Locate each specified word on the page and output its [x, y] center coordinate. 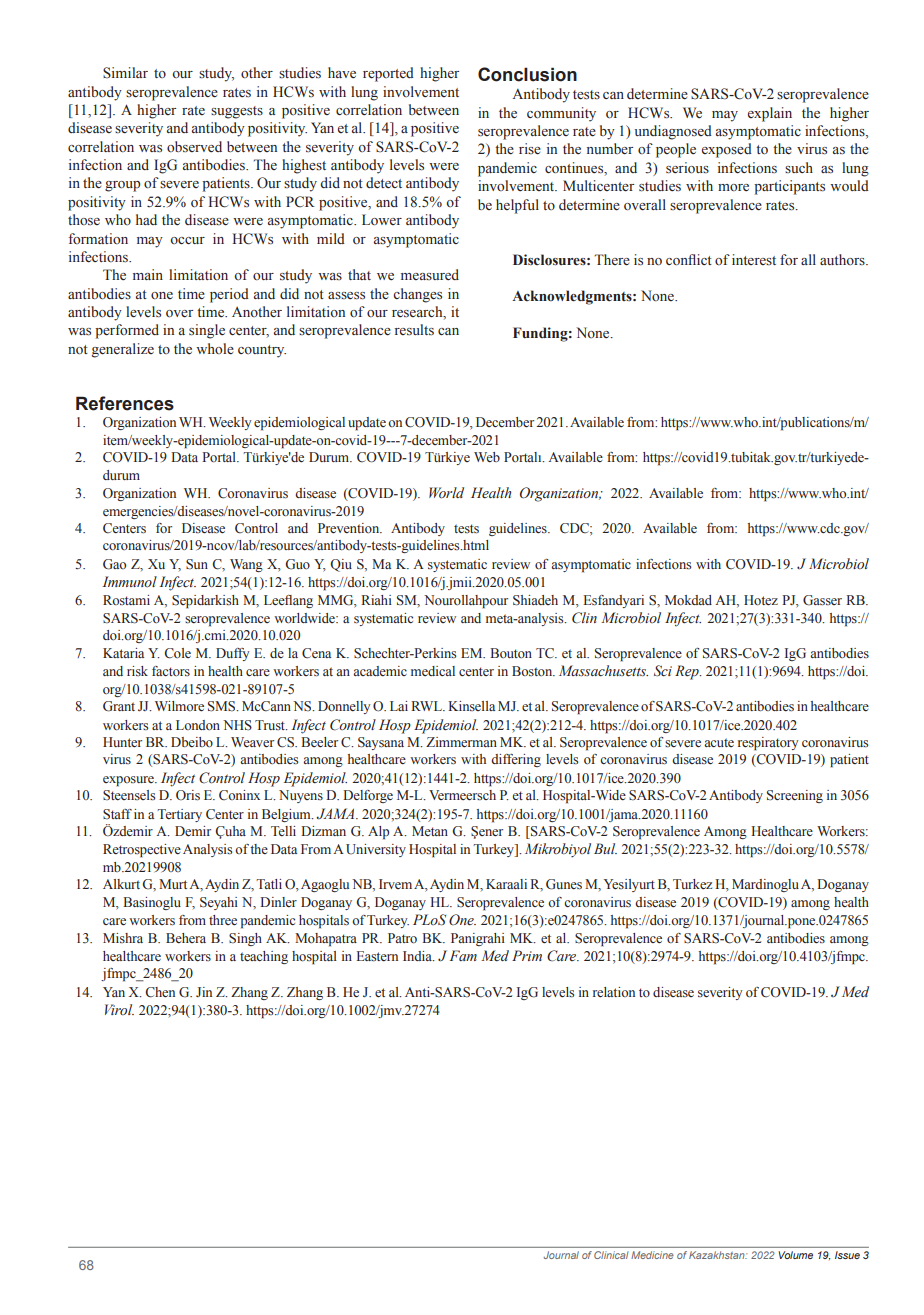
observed [194, 147]
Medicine [652, 1255]
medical [433, 671]
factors [171, 671]
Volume [795, 1255]
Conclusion [527, 74]
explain [770, 114]
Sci [663, 671]
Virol [119, 1009]
